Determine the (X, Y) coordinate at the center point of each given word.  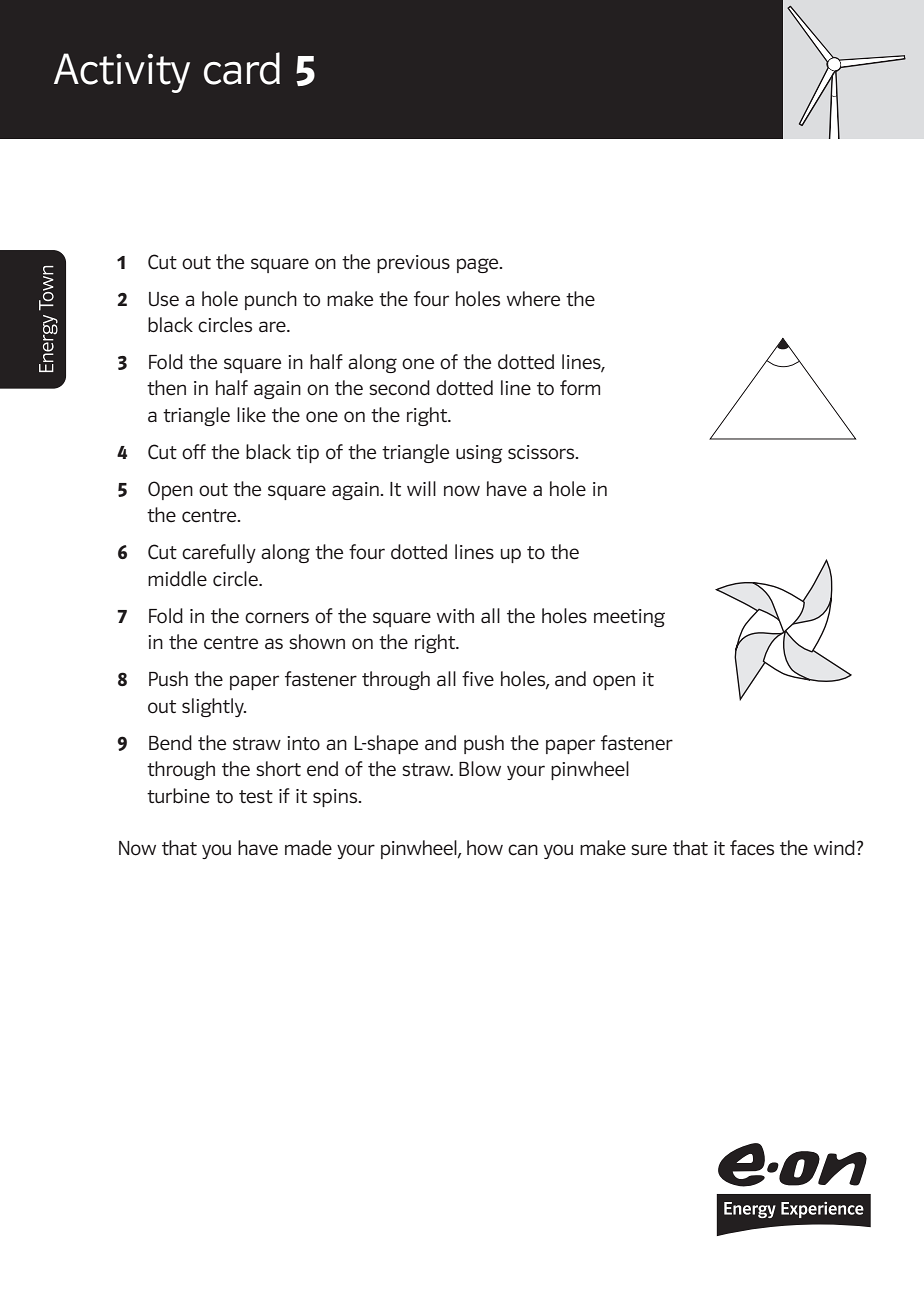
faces (752, 848)
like (251, 415)
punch (271, 300)
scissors (542, 452)
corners (277, 618)
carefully (219, 553)
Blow (480, 769)
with (455, 615)
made (308, 848)
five (478, 679)
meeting (629, 618)
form (580, 388)
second (399, 388)
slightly (214, 707)
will (421, 488)
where (533, 299)
